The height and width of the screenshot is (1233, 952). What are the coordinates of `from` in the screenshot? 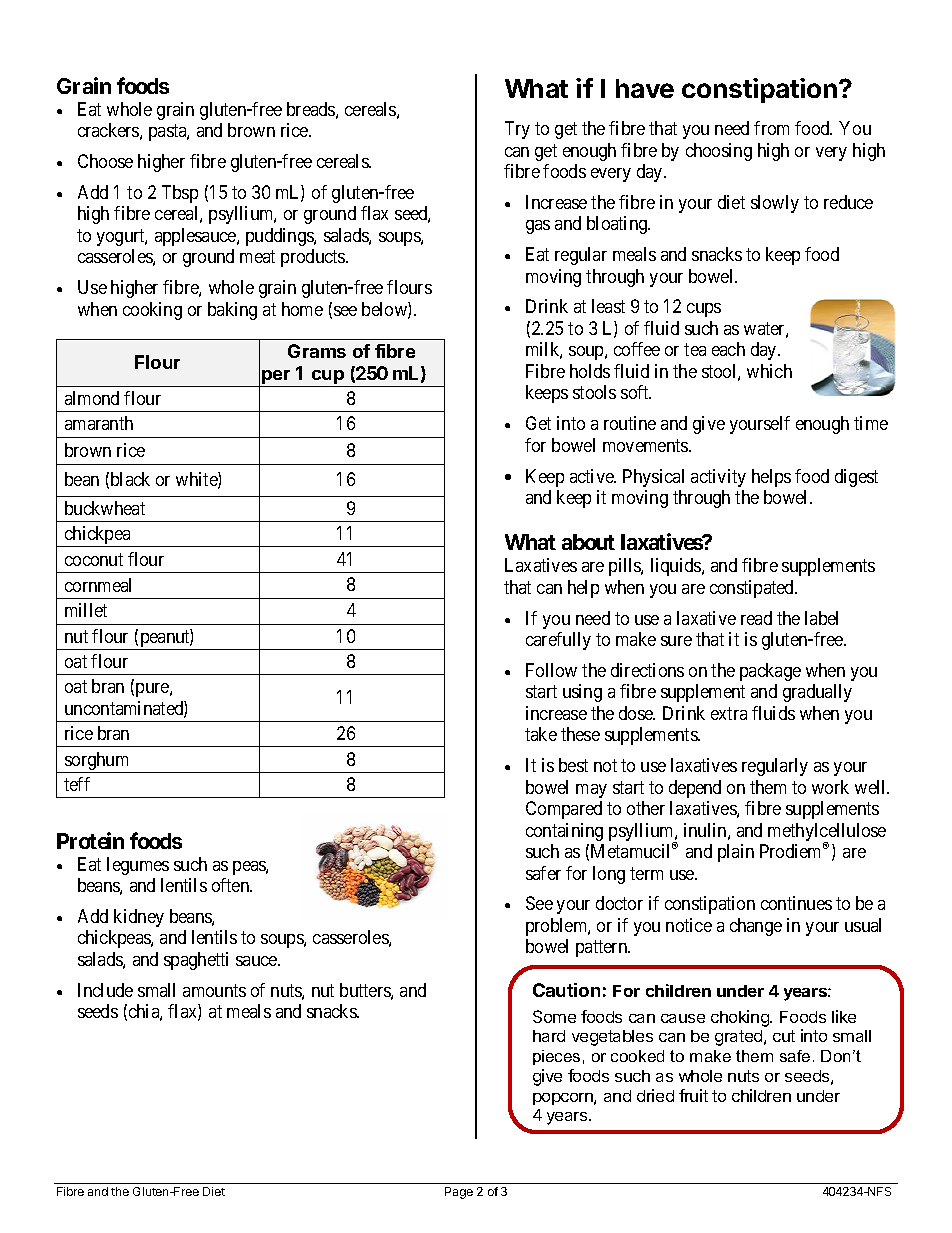 It's located at (771, 128).
